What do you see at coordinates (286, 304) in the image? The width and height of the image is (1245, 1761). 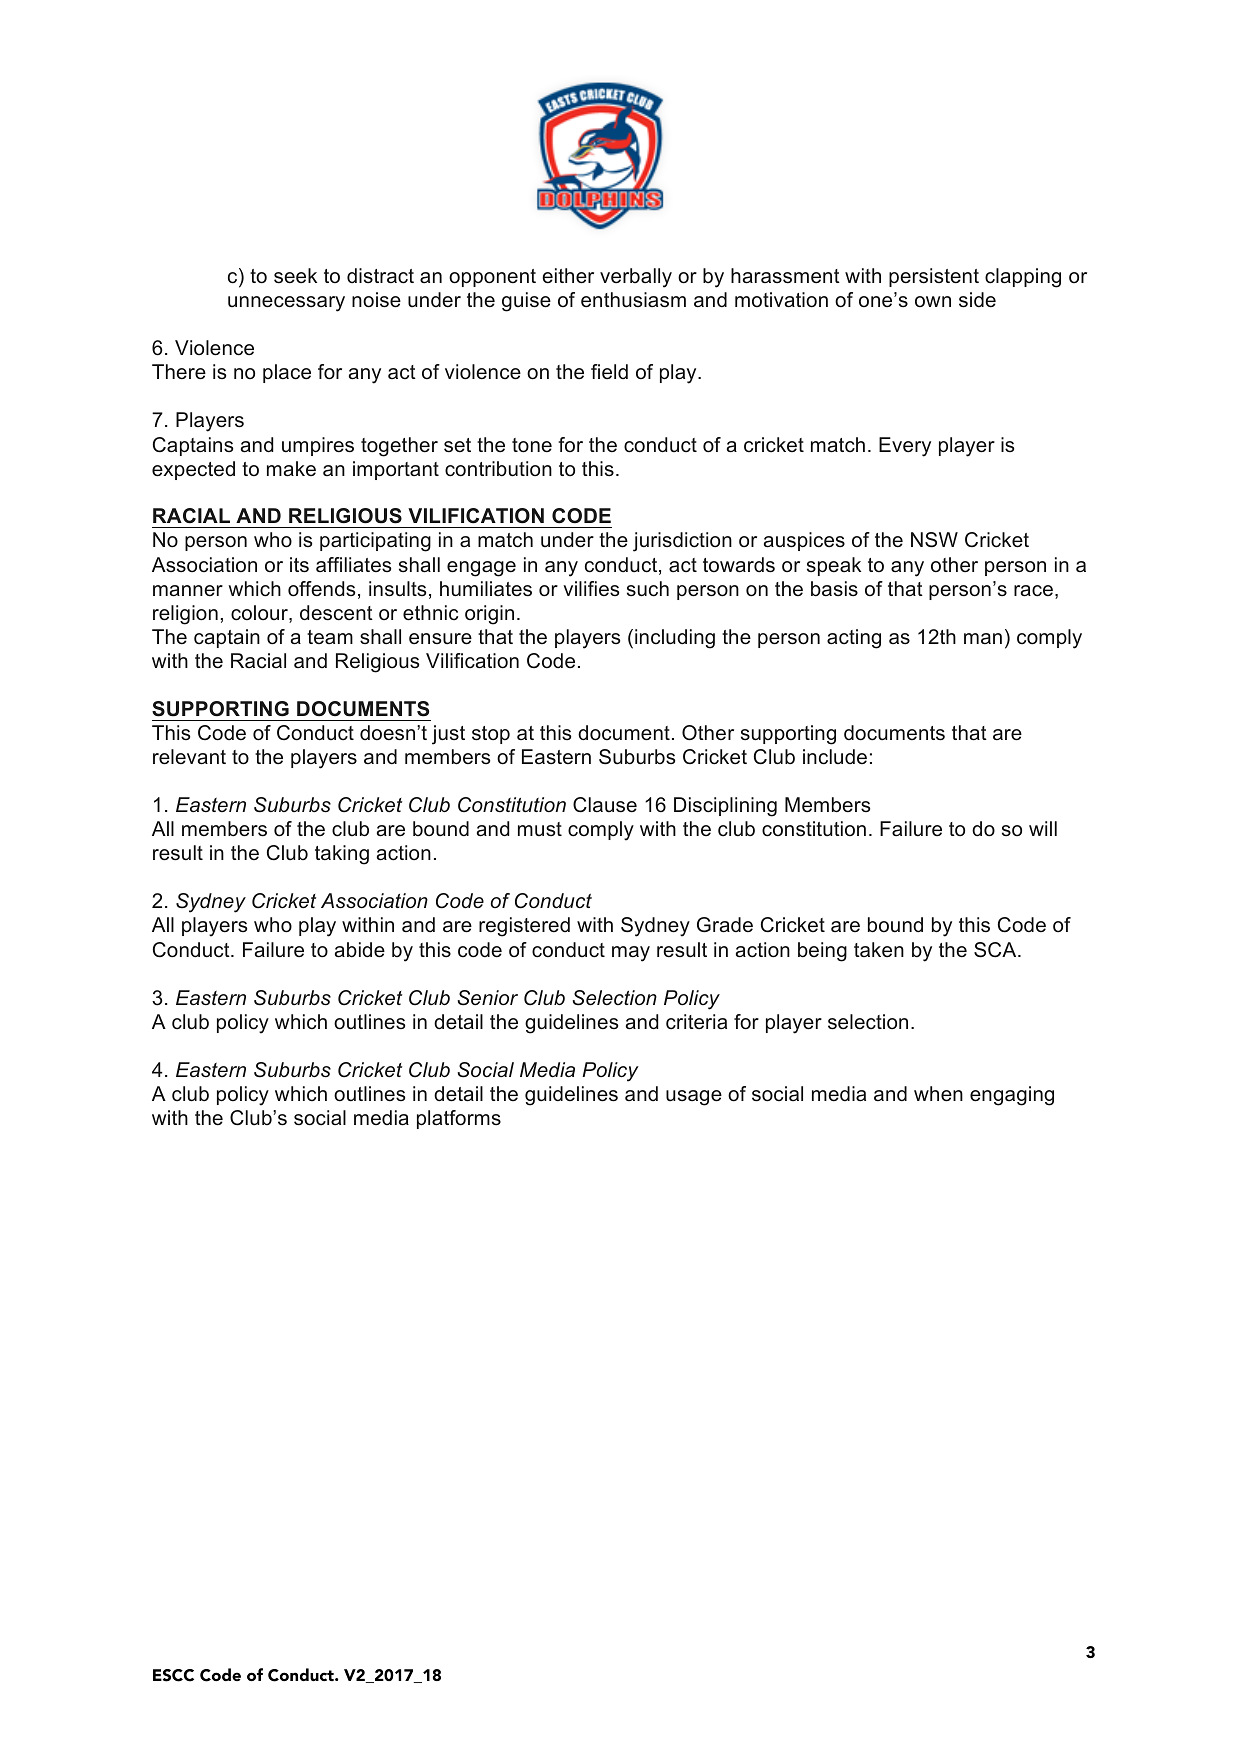 I see `unnecessary` at bounding box center [286, 304].
